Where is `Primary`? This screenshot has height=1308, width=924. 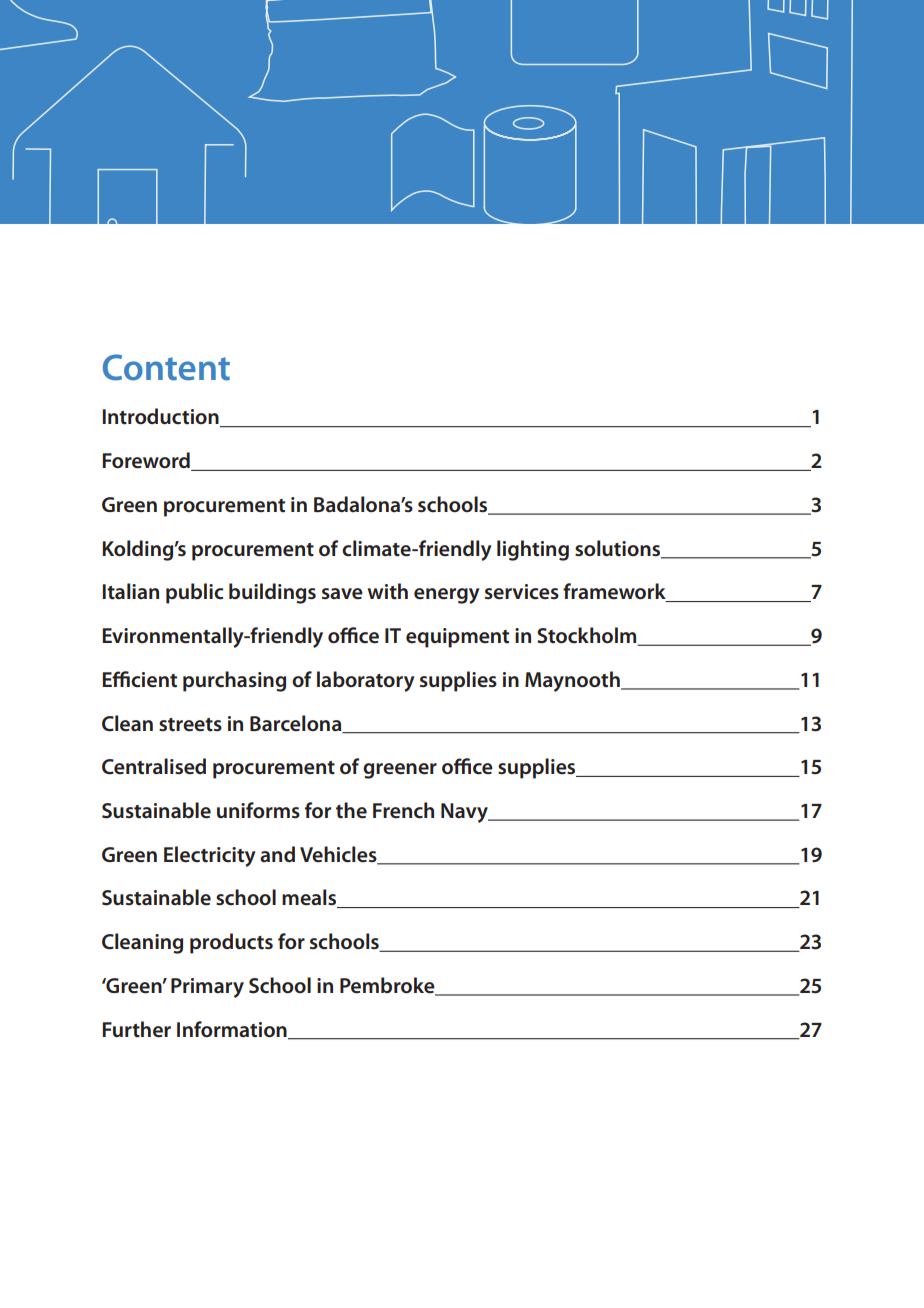
Primary is located at coordinates (207, 988).
